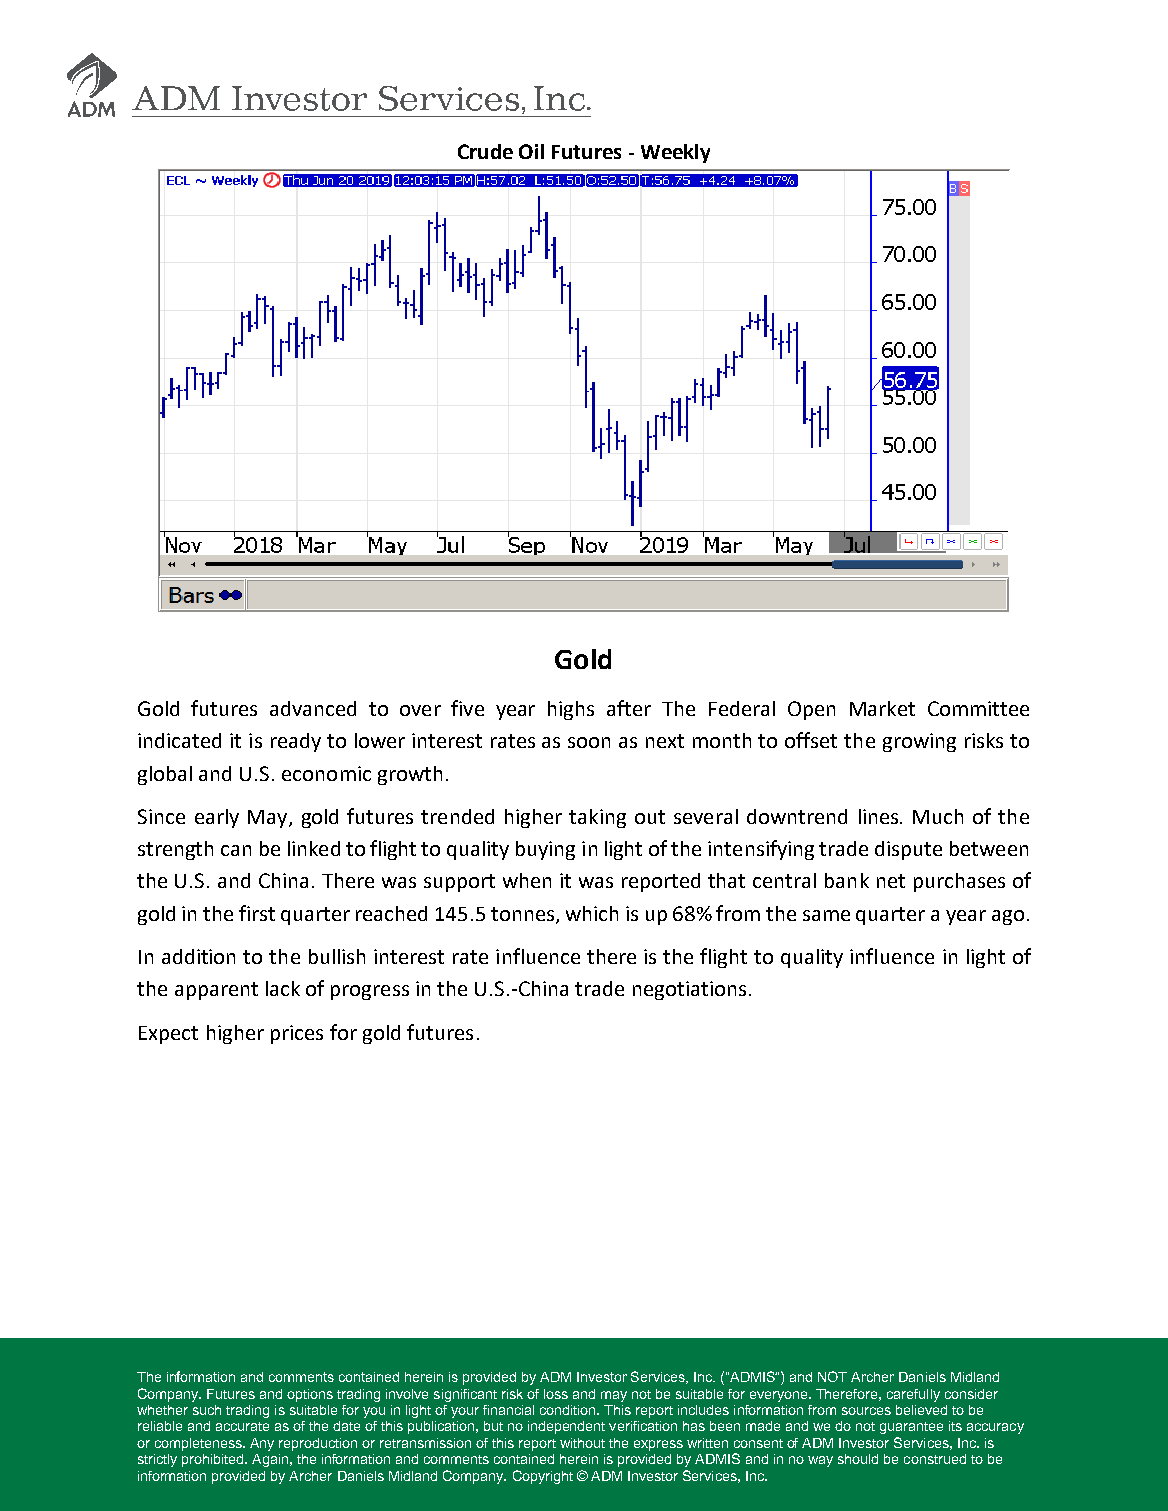  What do you see at coordinates (592, 913) in the page?
I see `which` at bounding box center [592, 913].
